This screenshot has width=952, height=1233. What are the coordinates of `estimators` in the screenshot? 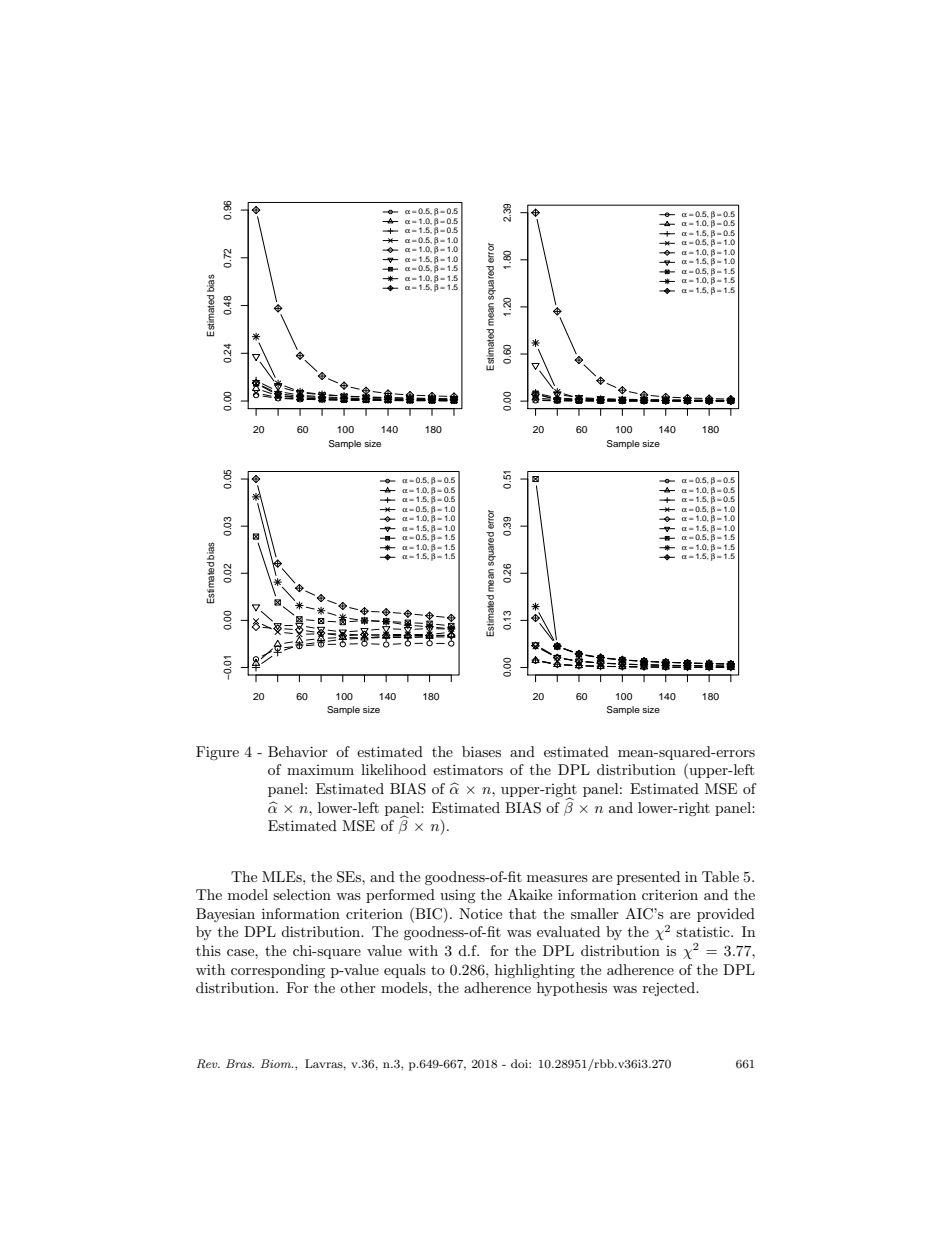 It's located at (468, 769).
